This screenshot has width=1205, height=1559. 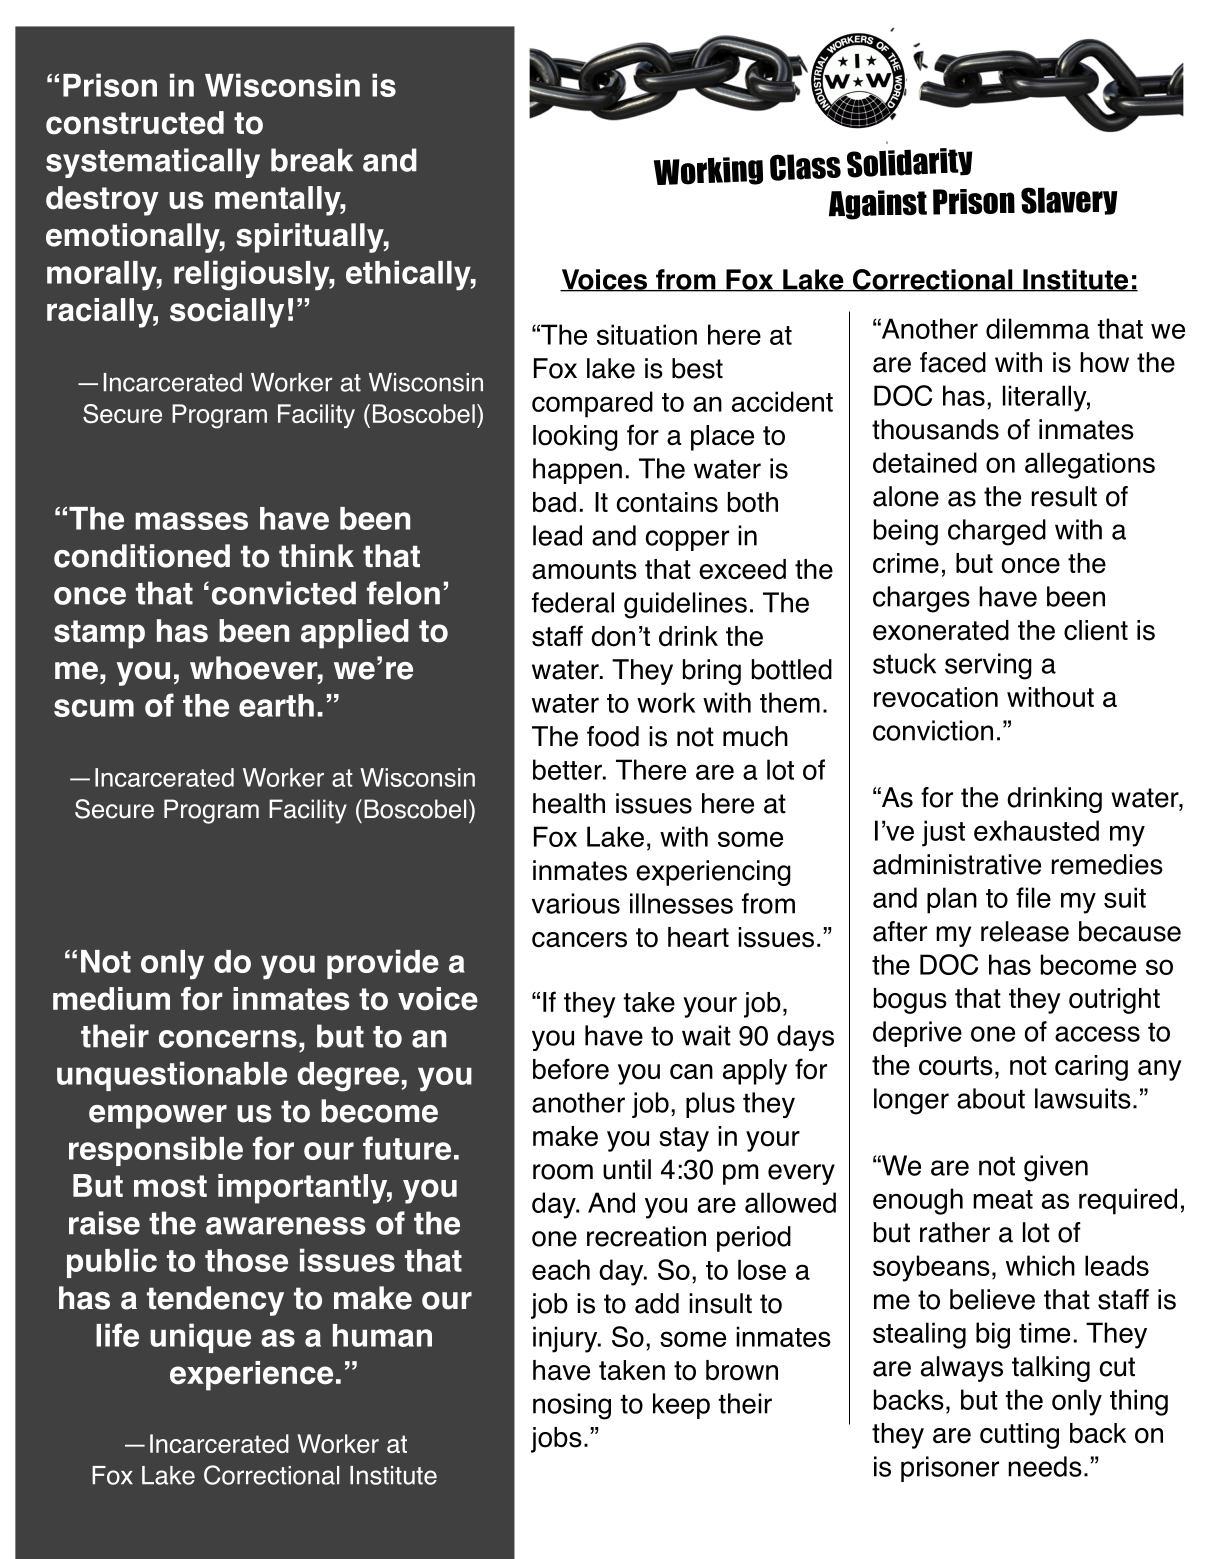 I want to click on Against, so click(x=878, y=205).
